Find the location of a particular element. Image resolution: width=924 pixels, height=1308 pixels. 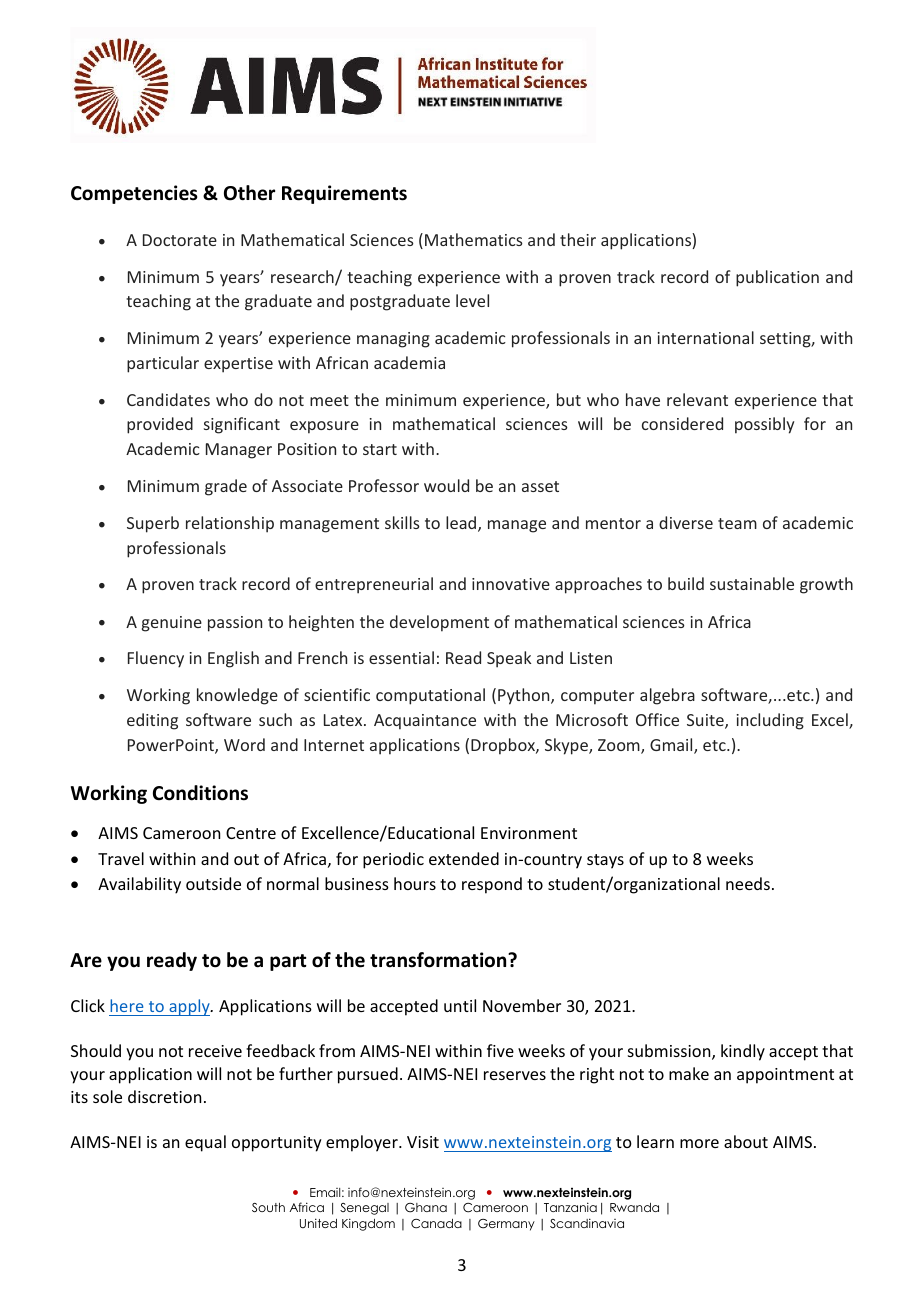

Doctorate is located at coordinates (180, 240).
